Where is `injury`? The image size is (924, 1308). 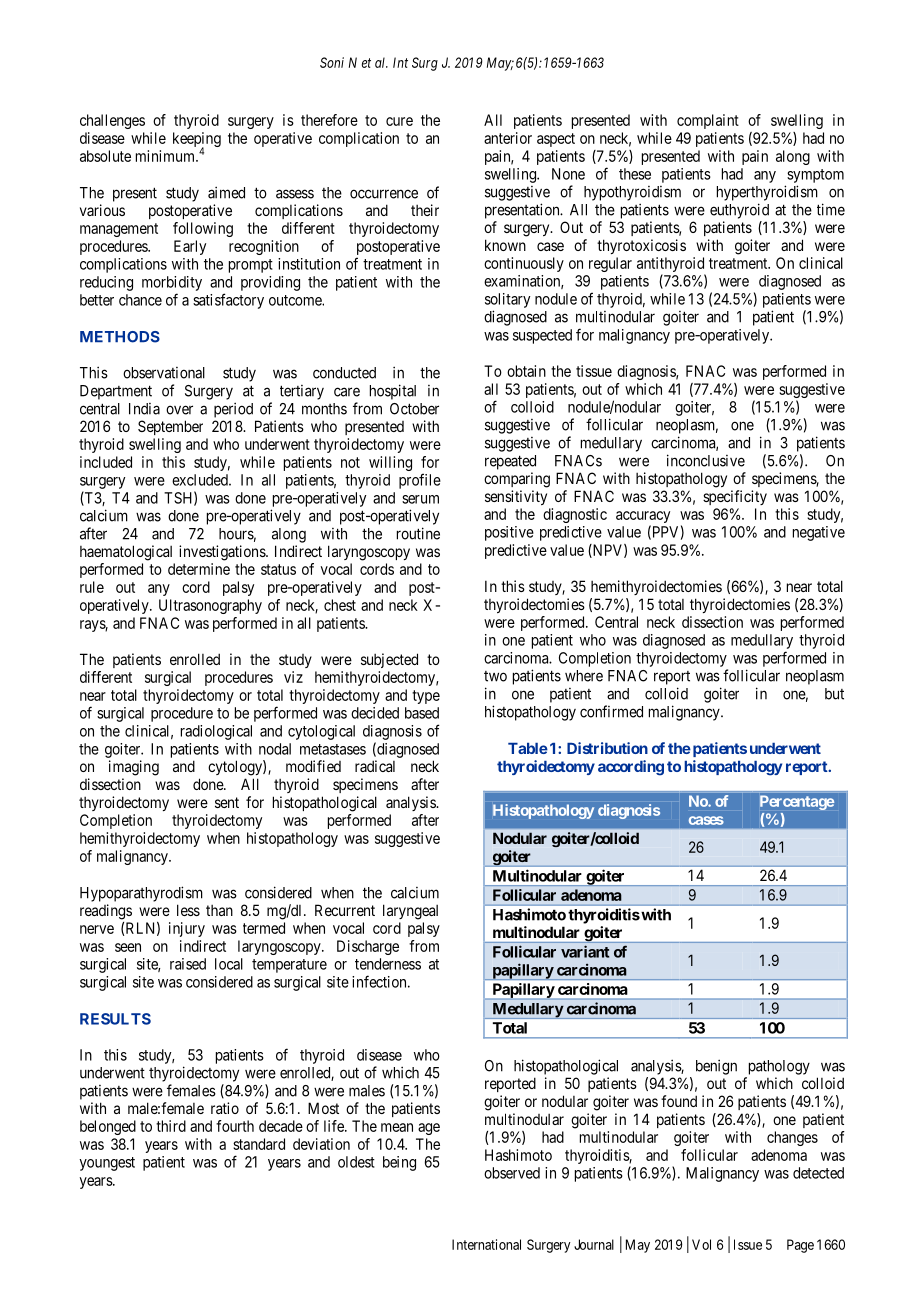
injury is located at coordinates (187, 929).
